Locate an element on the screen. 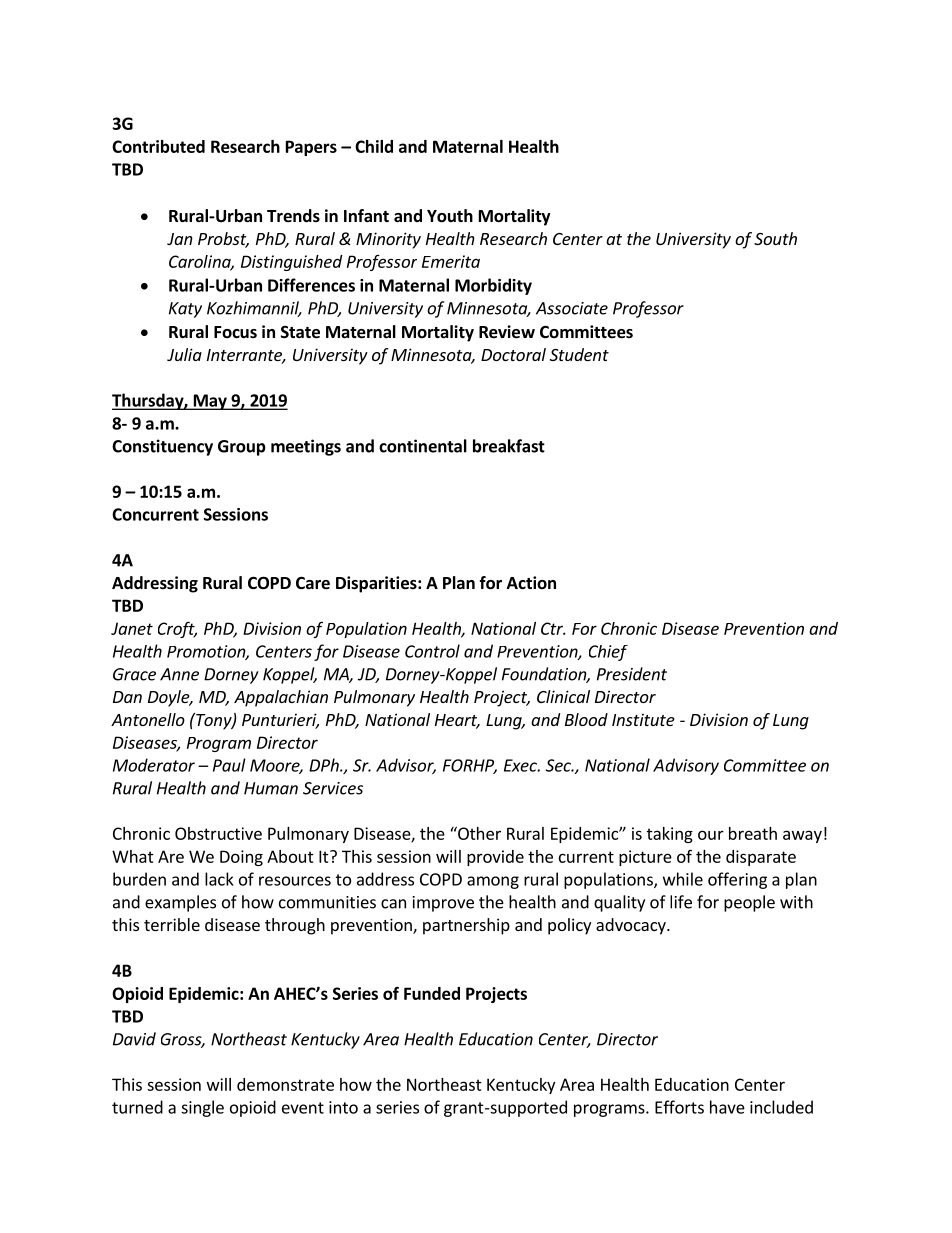 Image resolution: width=952 pixels, height=1233 pixels. Doyle is located at coordinates (170, 698).
